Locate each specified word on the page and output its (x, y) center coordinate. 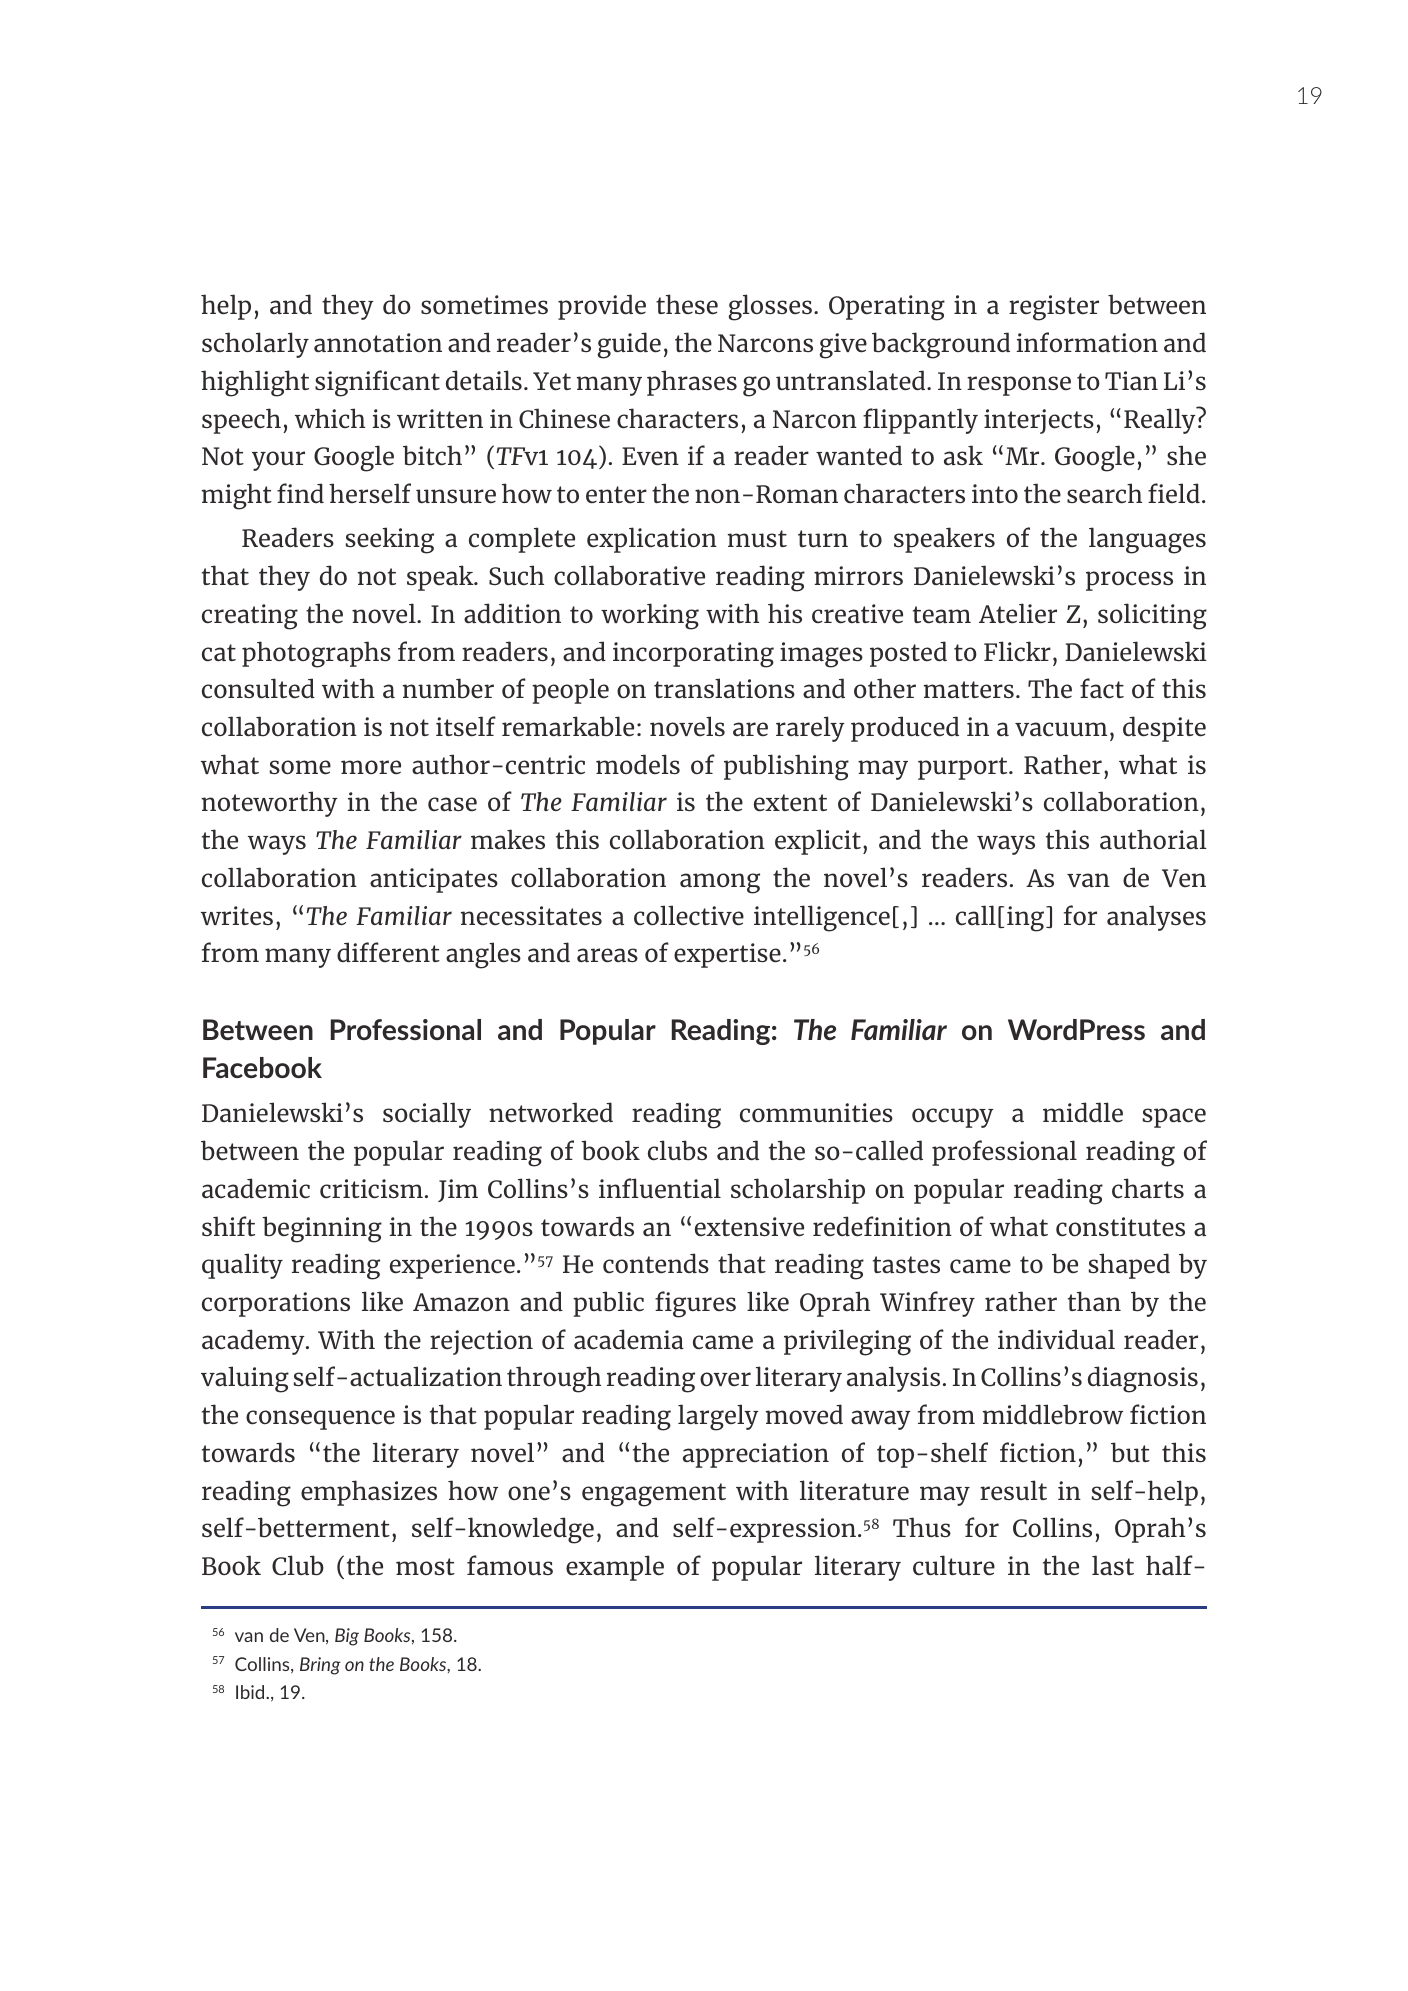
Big (347, 1637)
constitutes (1120, 1227)
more (371, 767)
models (638, 764)
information (1087, 342)
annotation (378, 343)
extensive (749, 1227)
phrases (692, 383)
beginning (322, 1229)
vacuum (1061, 729)
